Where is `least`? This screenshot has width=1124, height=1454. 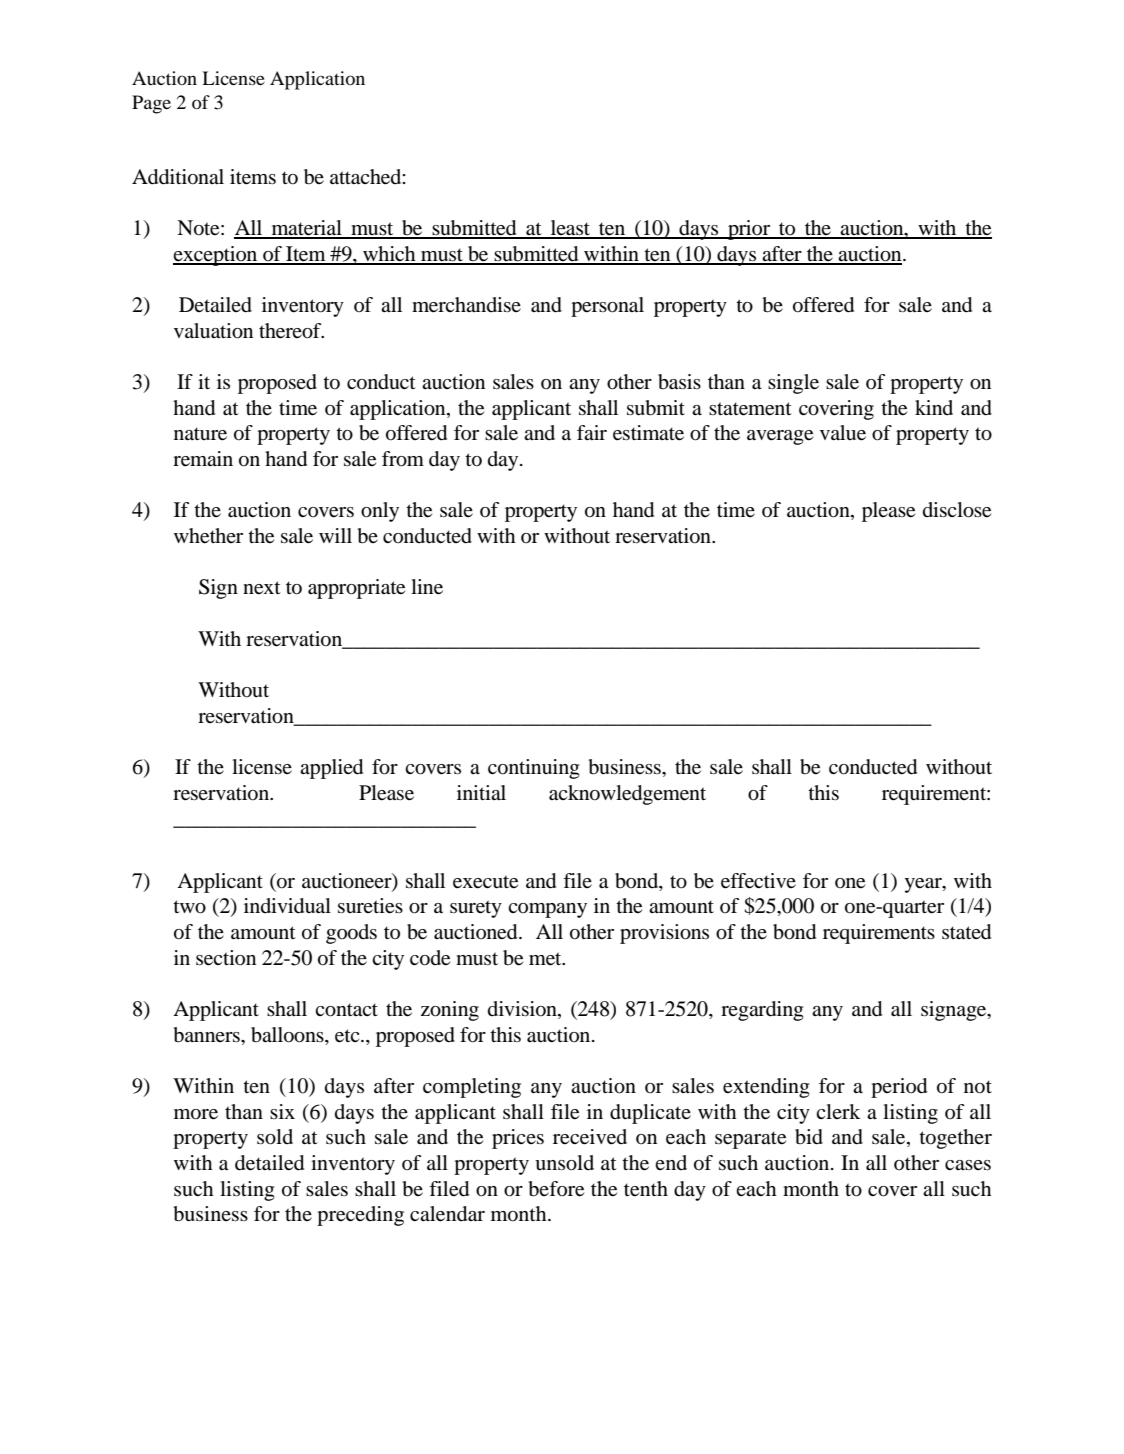
least is located at coordinates (570, 229).
